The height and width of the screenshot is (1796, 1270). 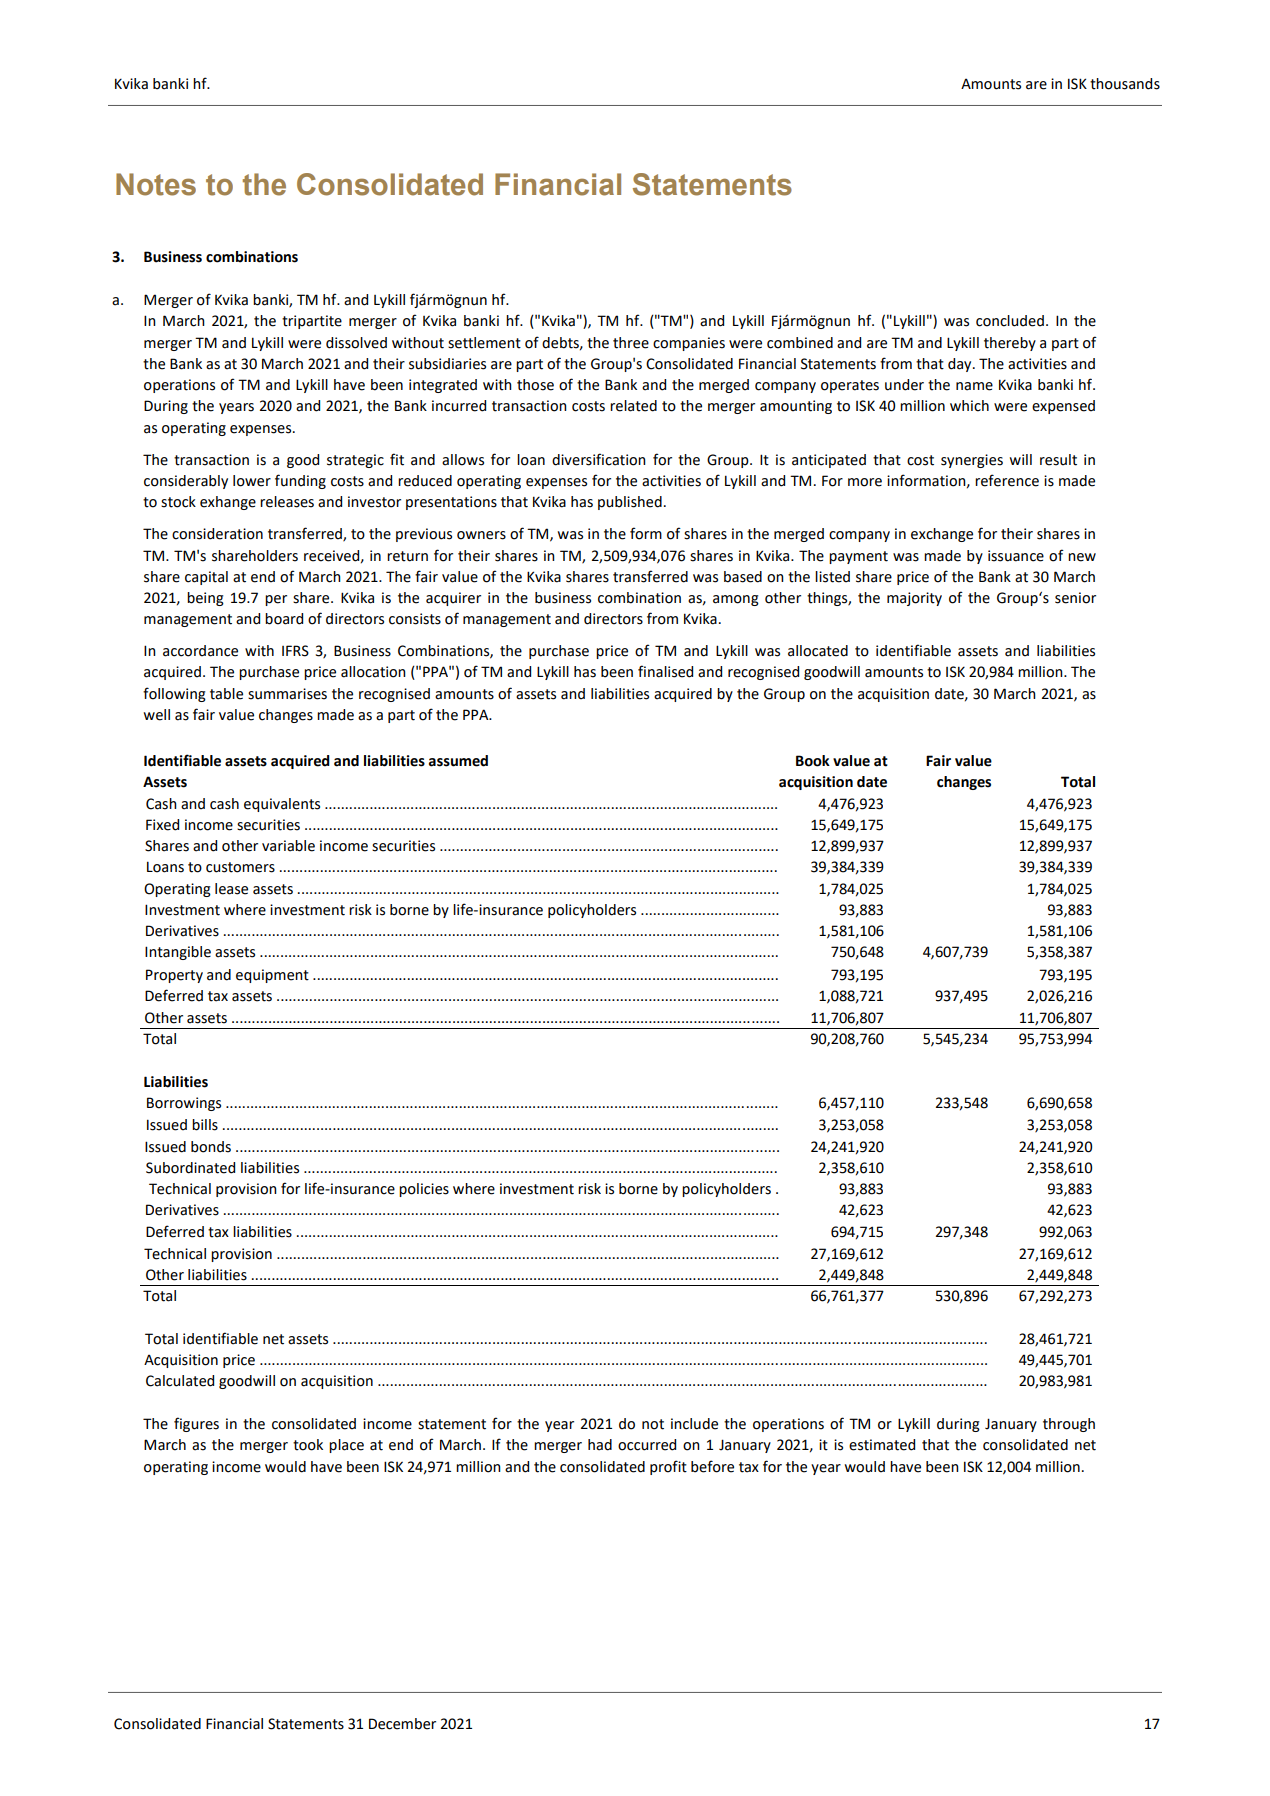 What do you see at coordinates (631, 343) in the screenshot?
I see `three` at bounding box center [631, 343].
